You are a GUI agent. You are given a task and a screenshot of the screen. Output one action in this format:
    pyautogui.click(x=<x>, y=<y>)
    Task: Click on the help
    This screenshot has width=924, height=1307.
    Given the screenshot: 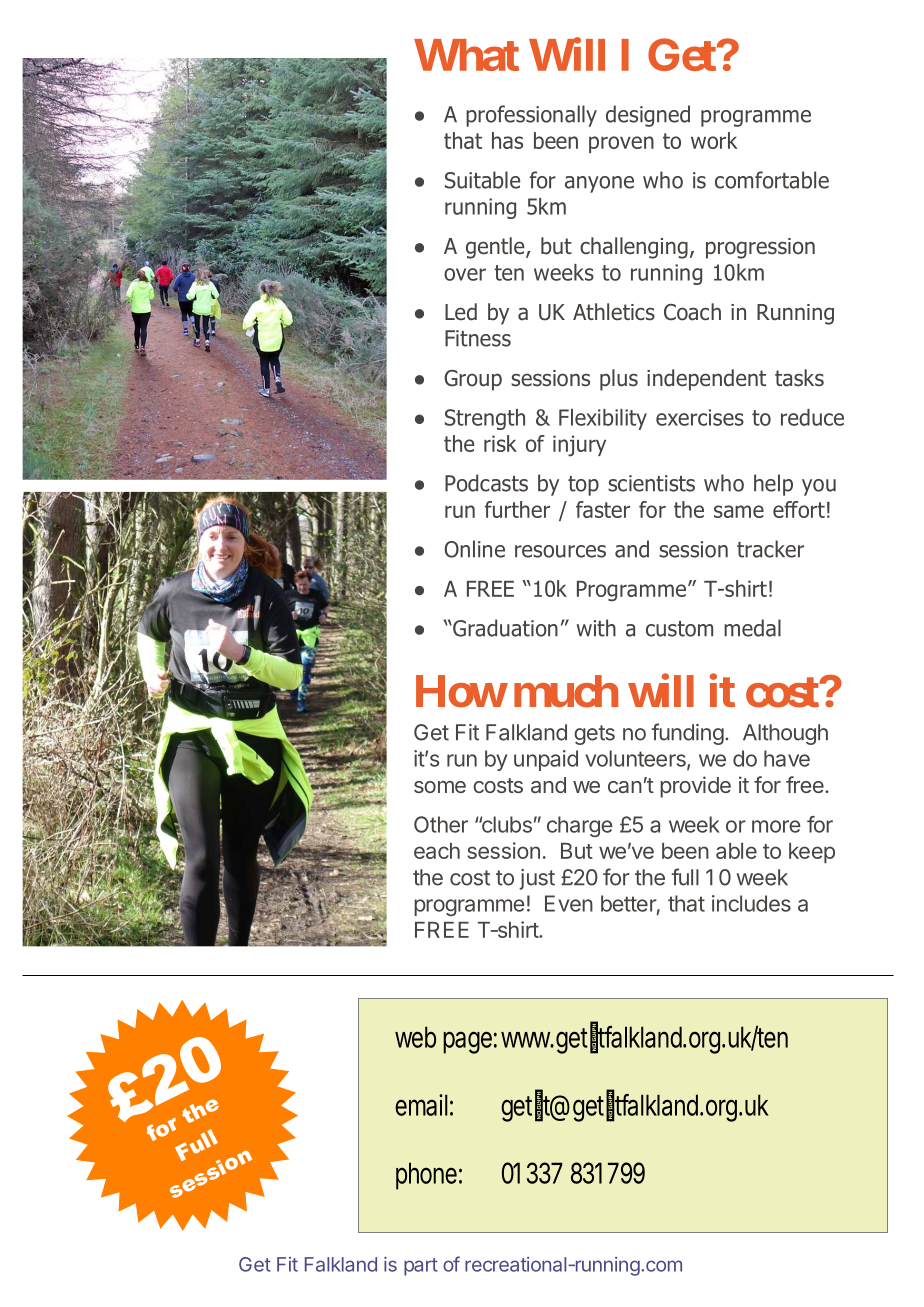 What is the action you would take?
    pyautogui.click(x=773, y=485)
